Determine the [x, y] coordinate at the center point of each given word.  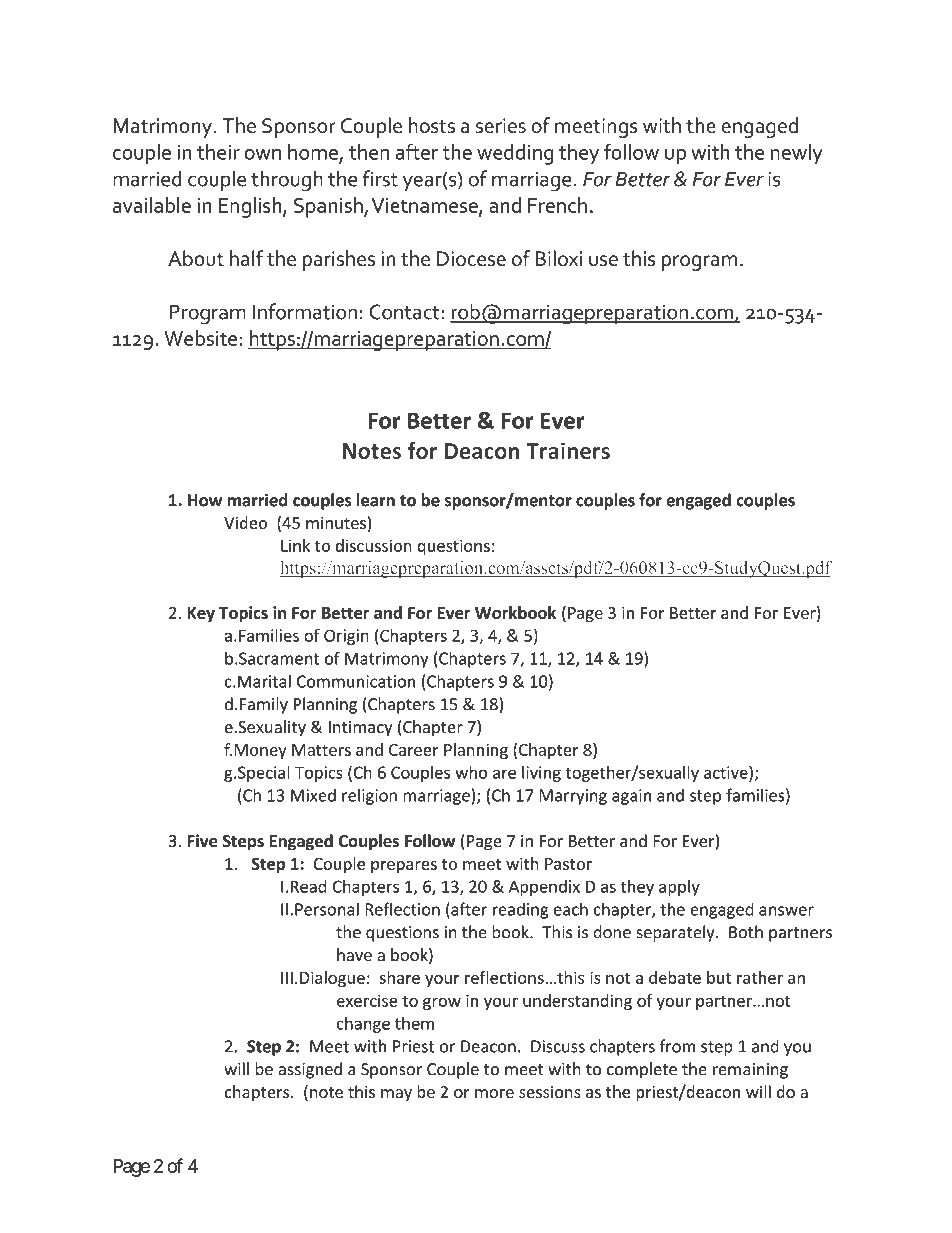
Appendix [544, 888]
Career [414, 750]
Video [246, 522]
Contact [405, 312]
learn [376, 500]
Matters [321, 750]
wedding [515, 154]
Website [200, 338]
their [218, 152]
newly [797, 154]
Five [202, 841]
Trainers [568, 450]
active [727, 772]
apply [679, 888]
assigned [310, 1070]
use [603, 261]
